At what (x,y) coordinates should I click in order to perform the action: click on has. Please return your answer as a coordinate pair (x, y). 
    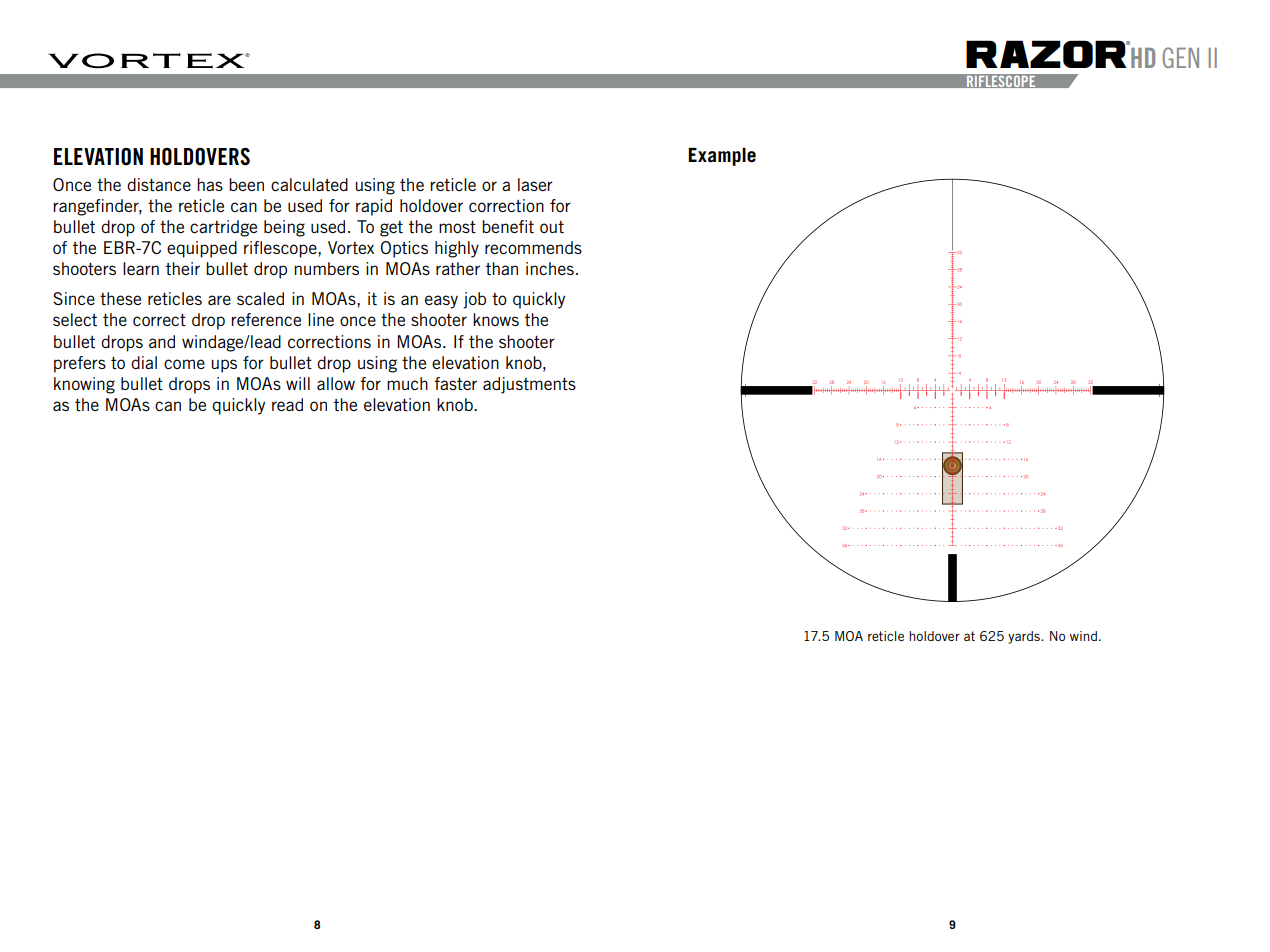
    Looking at the image, I should click on (210, 184).
